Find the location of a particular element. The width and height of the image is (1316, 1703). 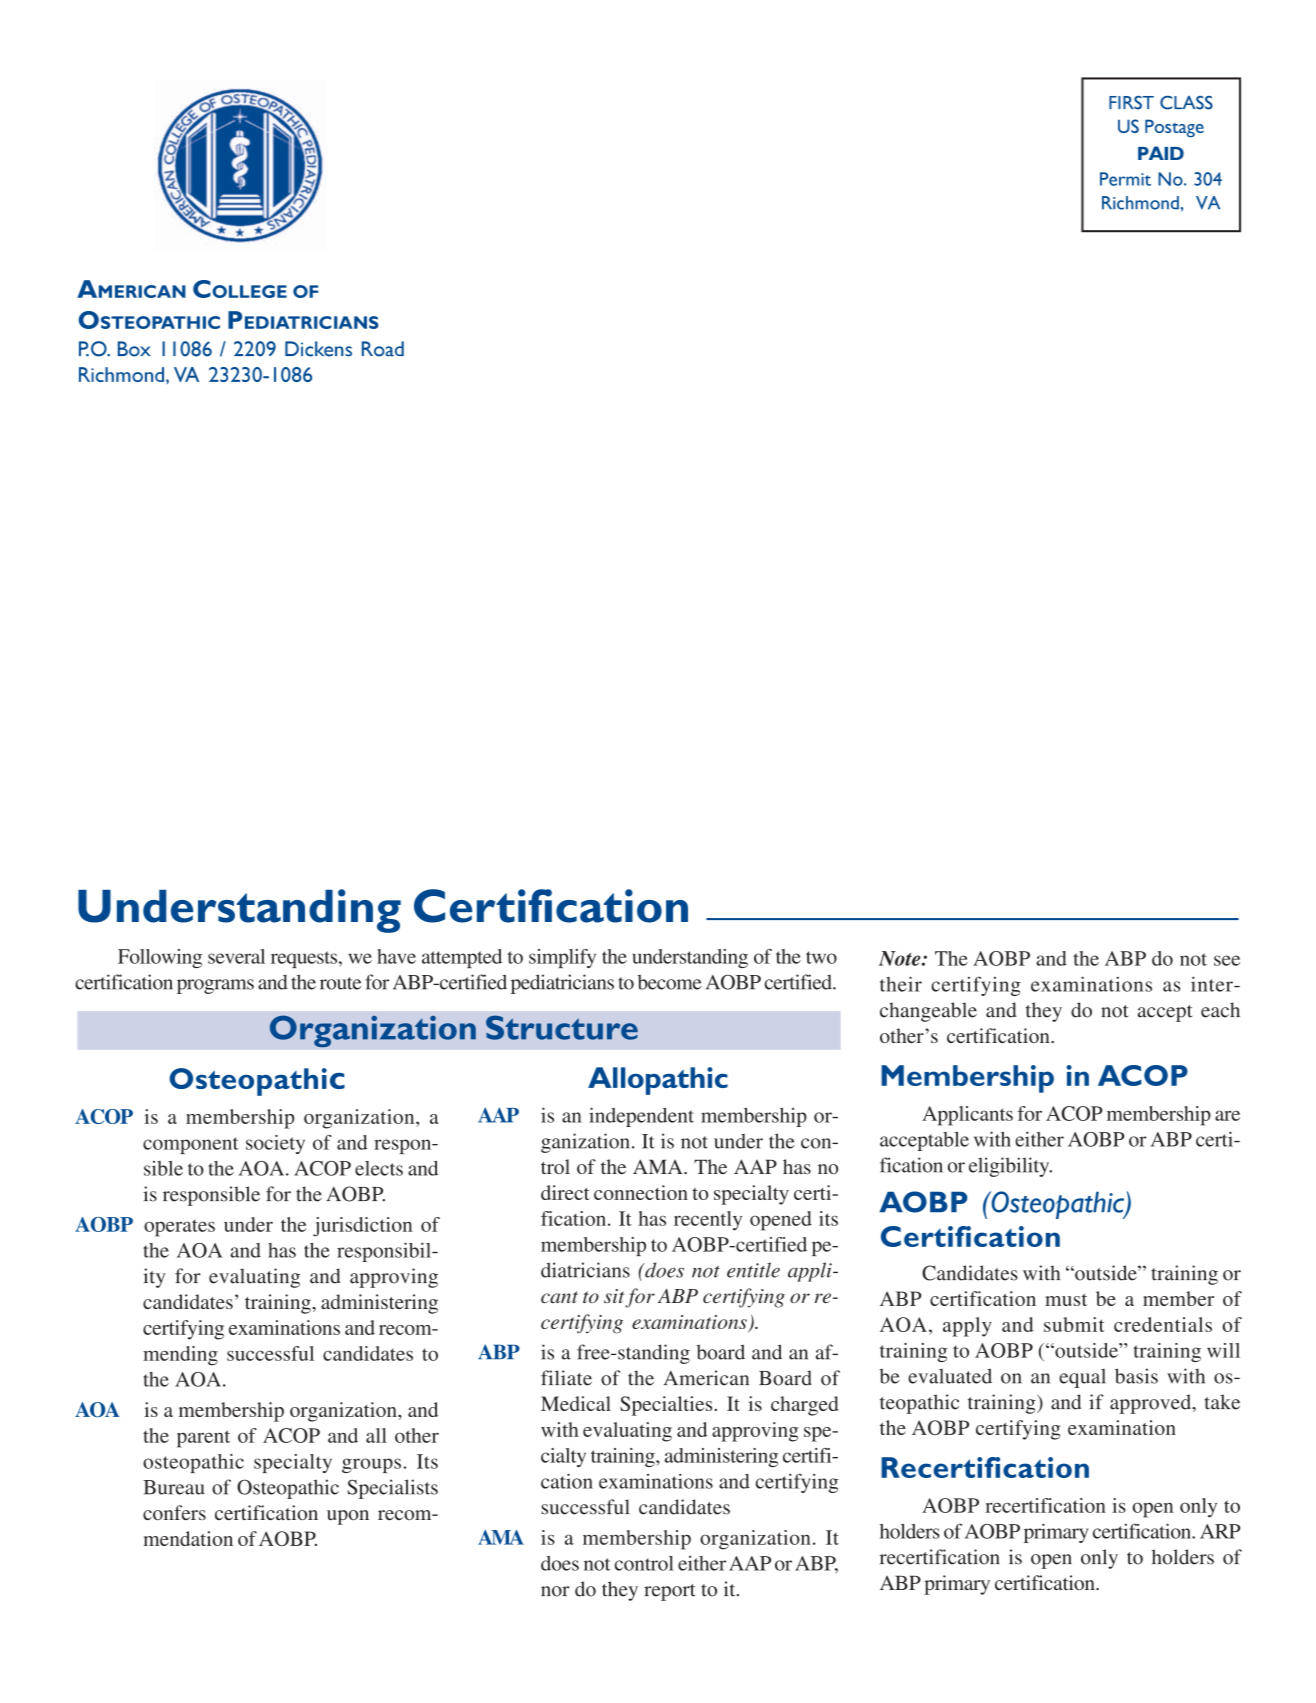

Dickens is located at coordinates (318, 349).
